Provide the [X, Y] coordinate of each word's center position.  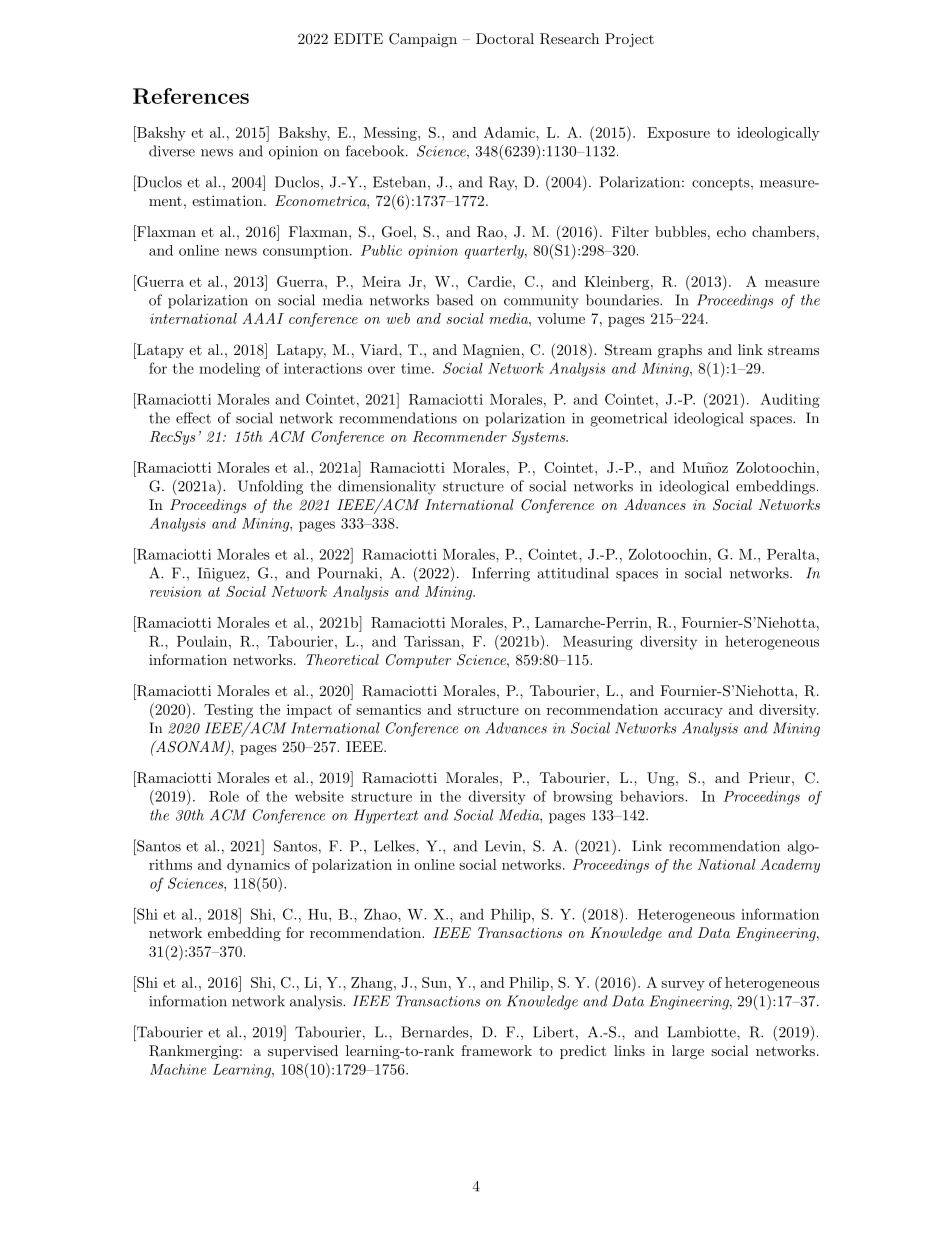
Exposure [678, 134]
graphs [680, 351]
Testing [228, 711]
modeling [229, 369]
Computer [418, 661]
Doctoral [505, 38]
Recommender [460, 436]
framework [496, 1050]
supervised [303, 1052]
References [191, 96]
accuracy [693, 713]
